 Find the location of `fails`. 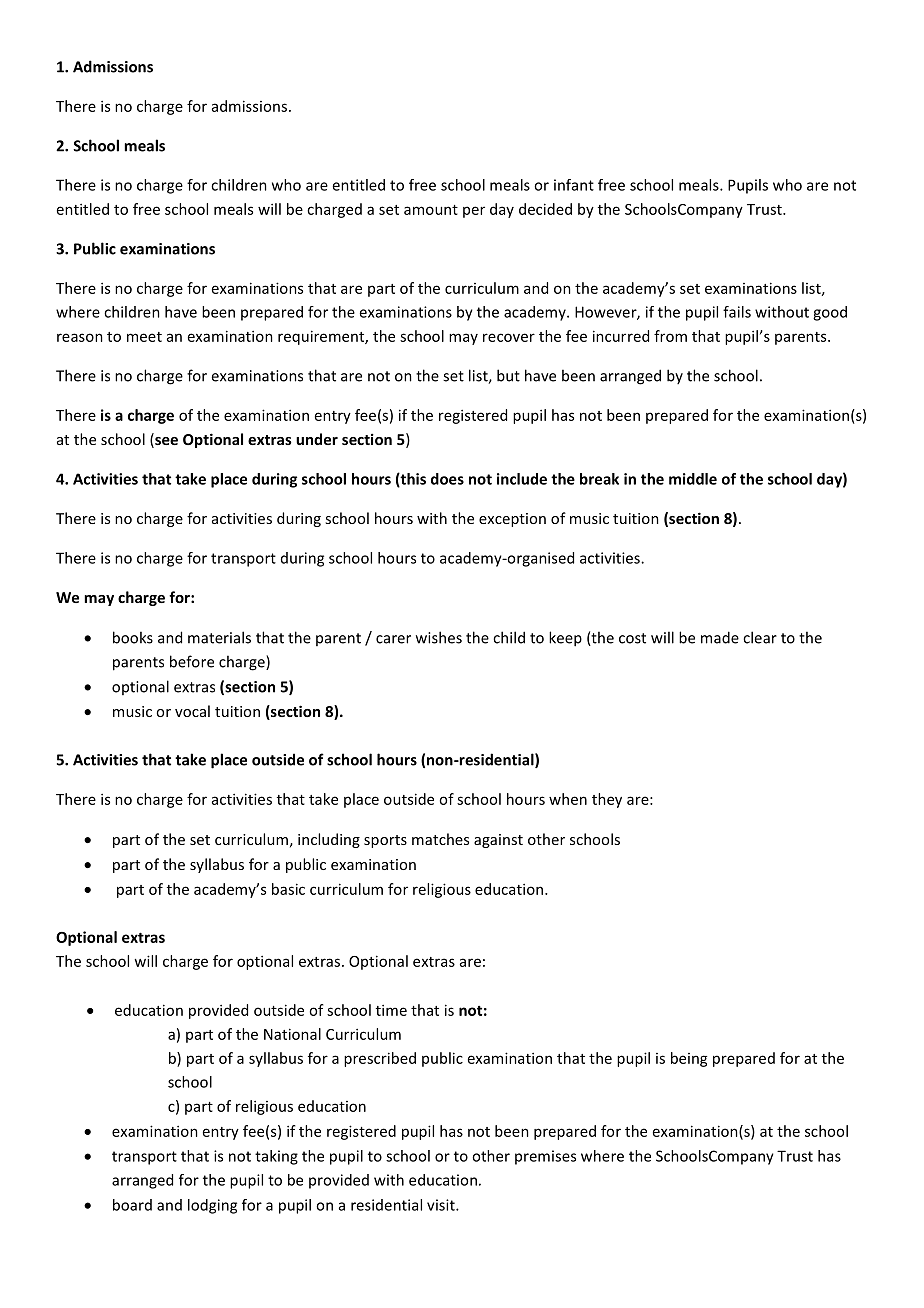

fails is located at coordinates (737, 312).
